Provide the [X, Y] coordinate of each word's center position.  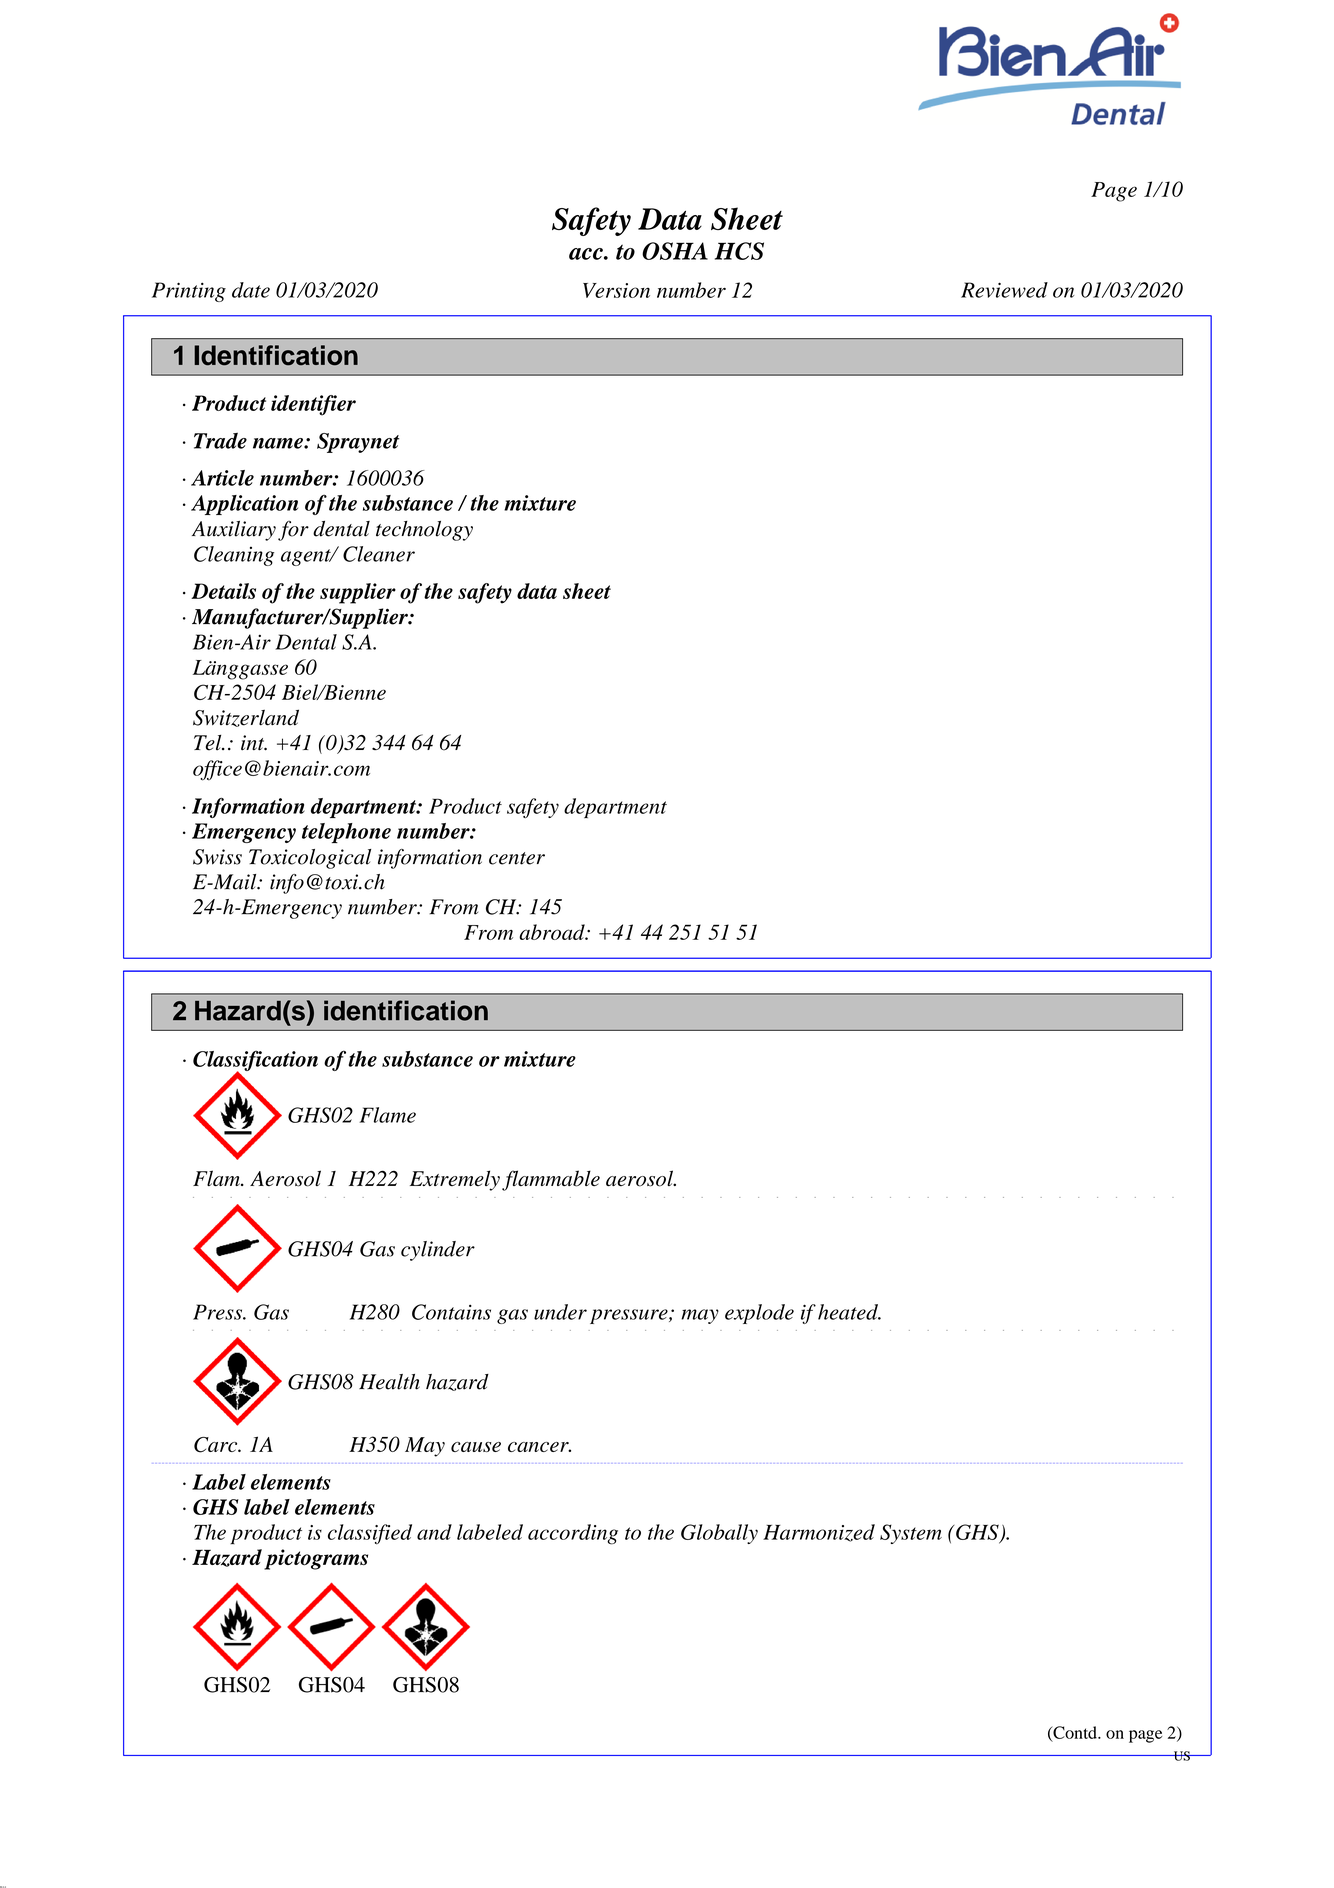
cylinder [438, 1251]
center [517, 858]
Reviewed [1004, 290]
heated [849, 1312]
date [251, 290]
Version [616, 290]
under [560, 1312]
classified [370, 1534]
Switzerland [246, 718]
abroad [553, 932]
